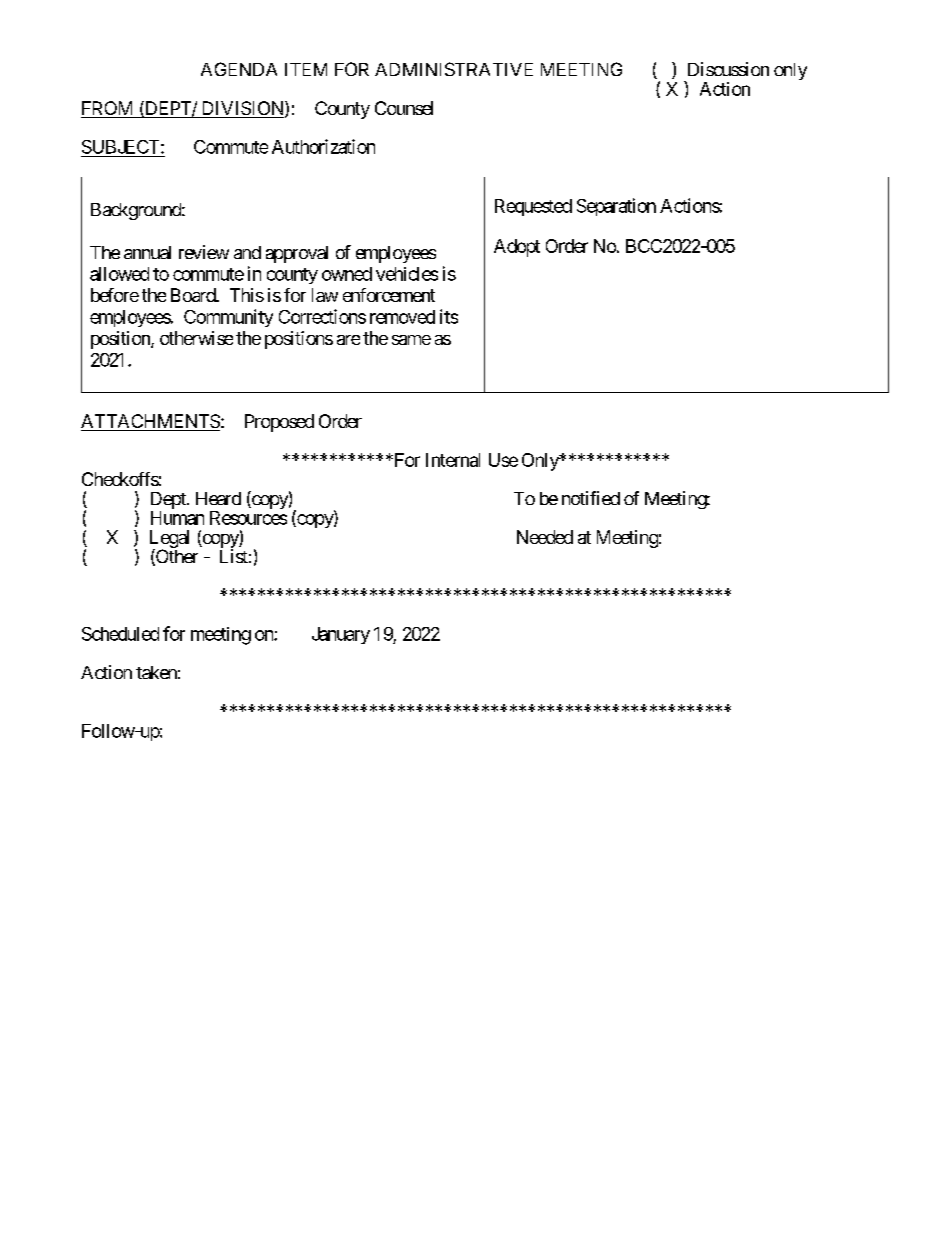  What do you see at coordinates (404, 108) in the page?
I see `Counsel` at bounding box center [404, 108].
